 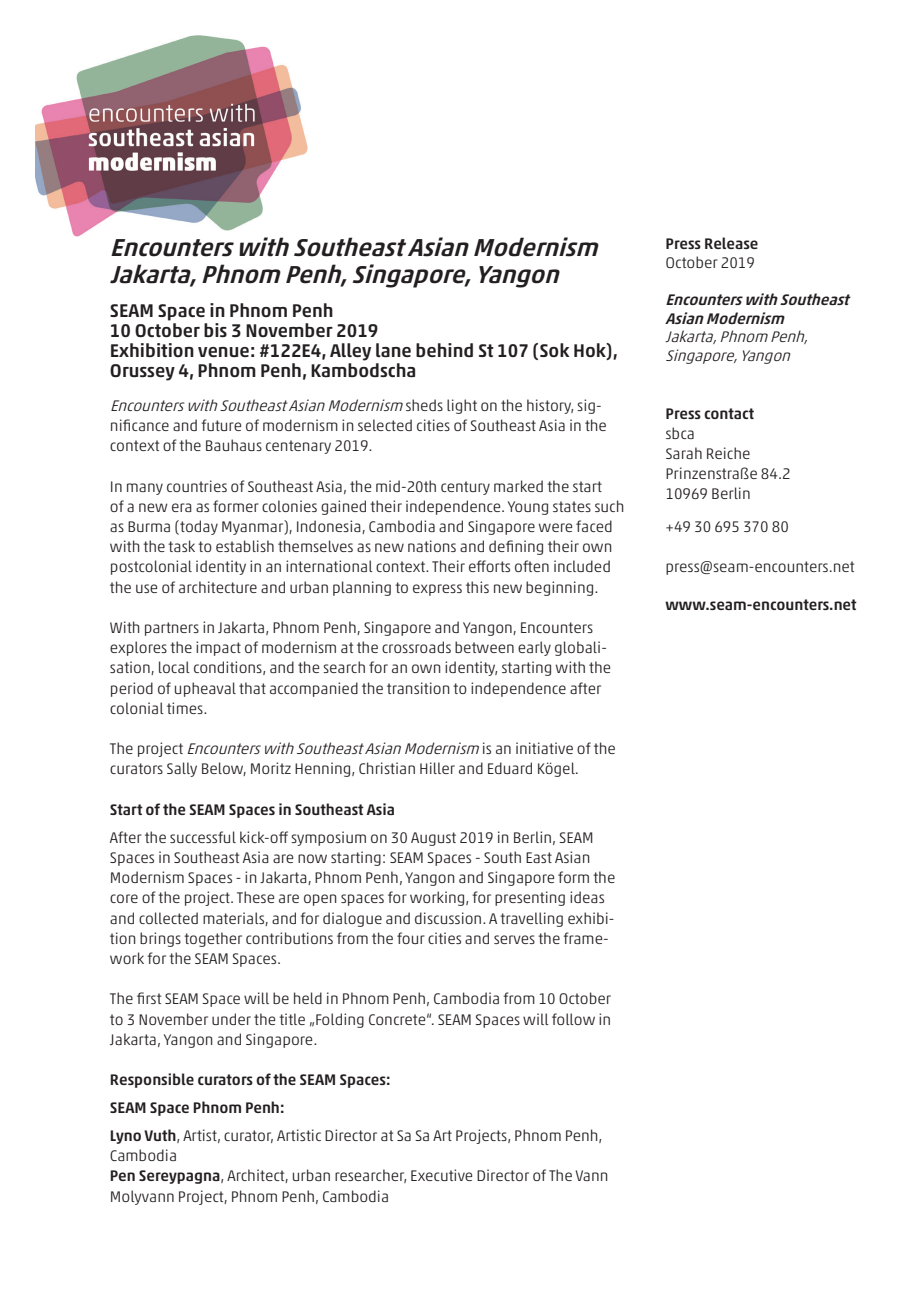 What do you see at coordinates (215, 330) in the screenshot?
I see `bis` at bounding box center [215, 330].
